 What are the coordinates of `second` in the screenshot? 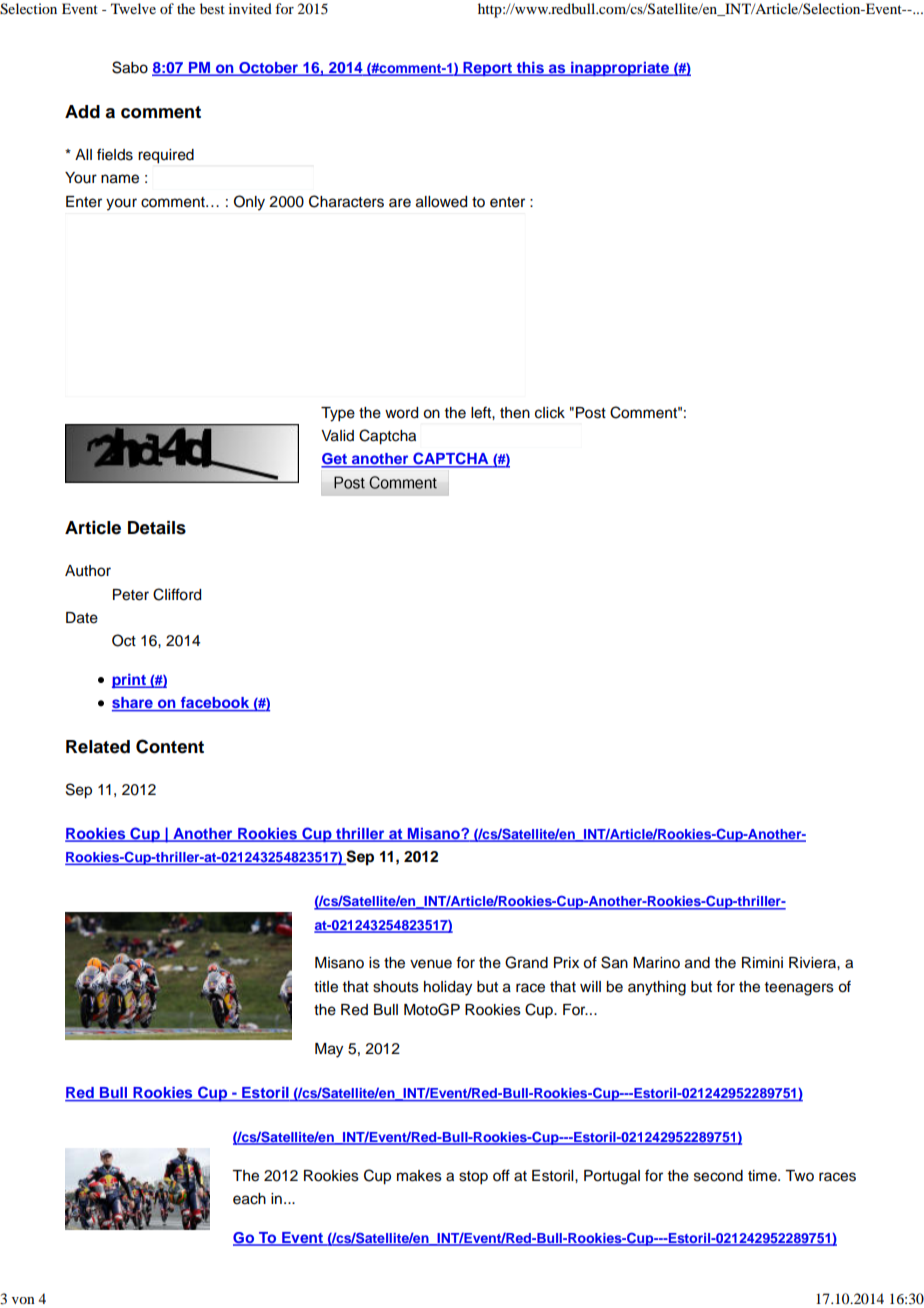 It's located at (718, 1176).
